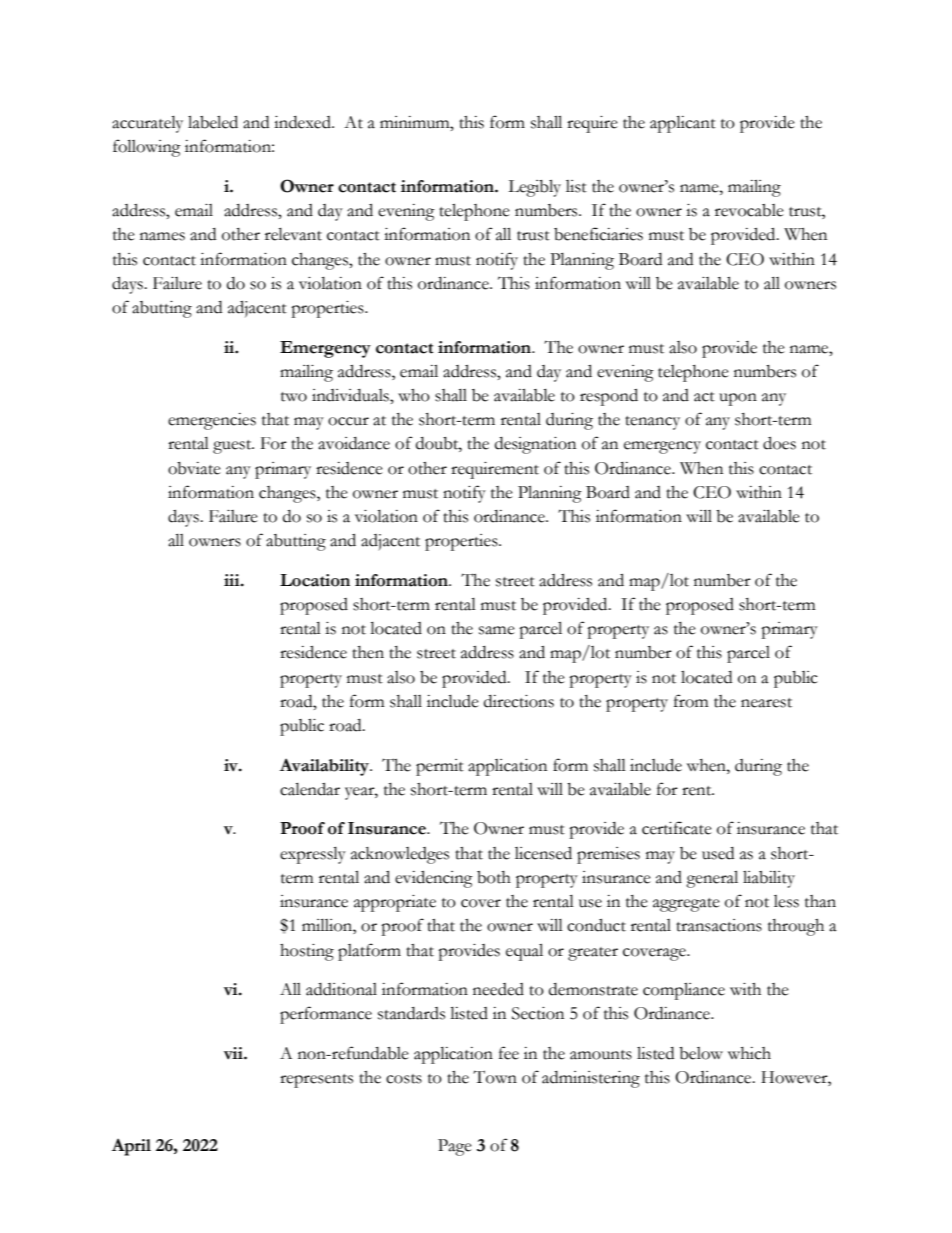  What do you see at coordinates (738, 399) in the document?
I see `upon` at bounding box center [738, 399].
